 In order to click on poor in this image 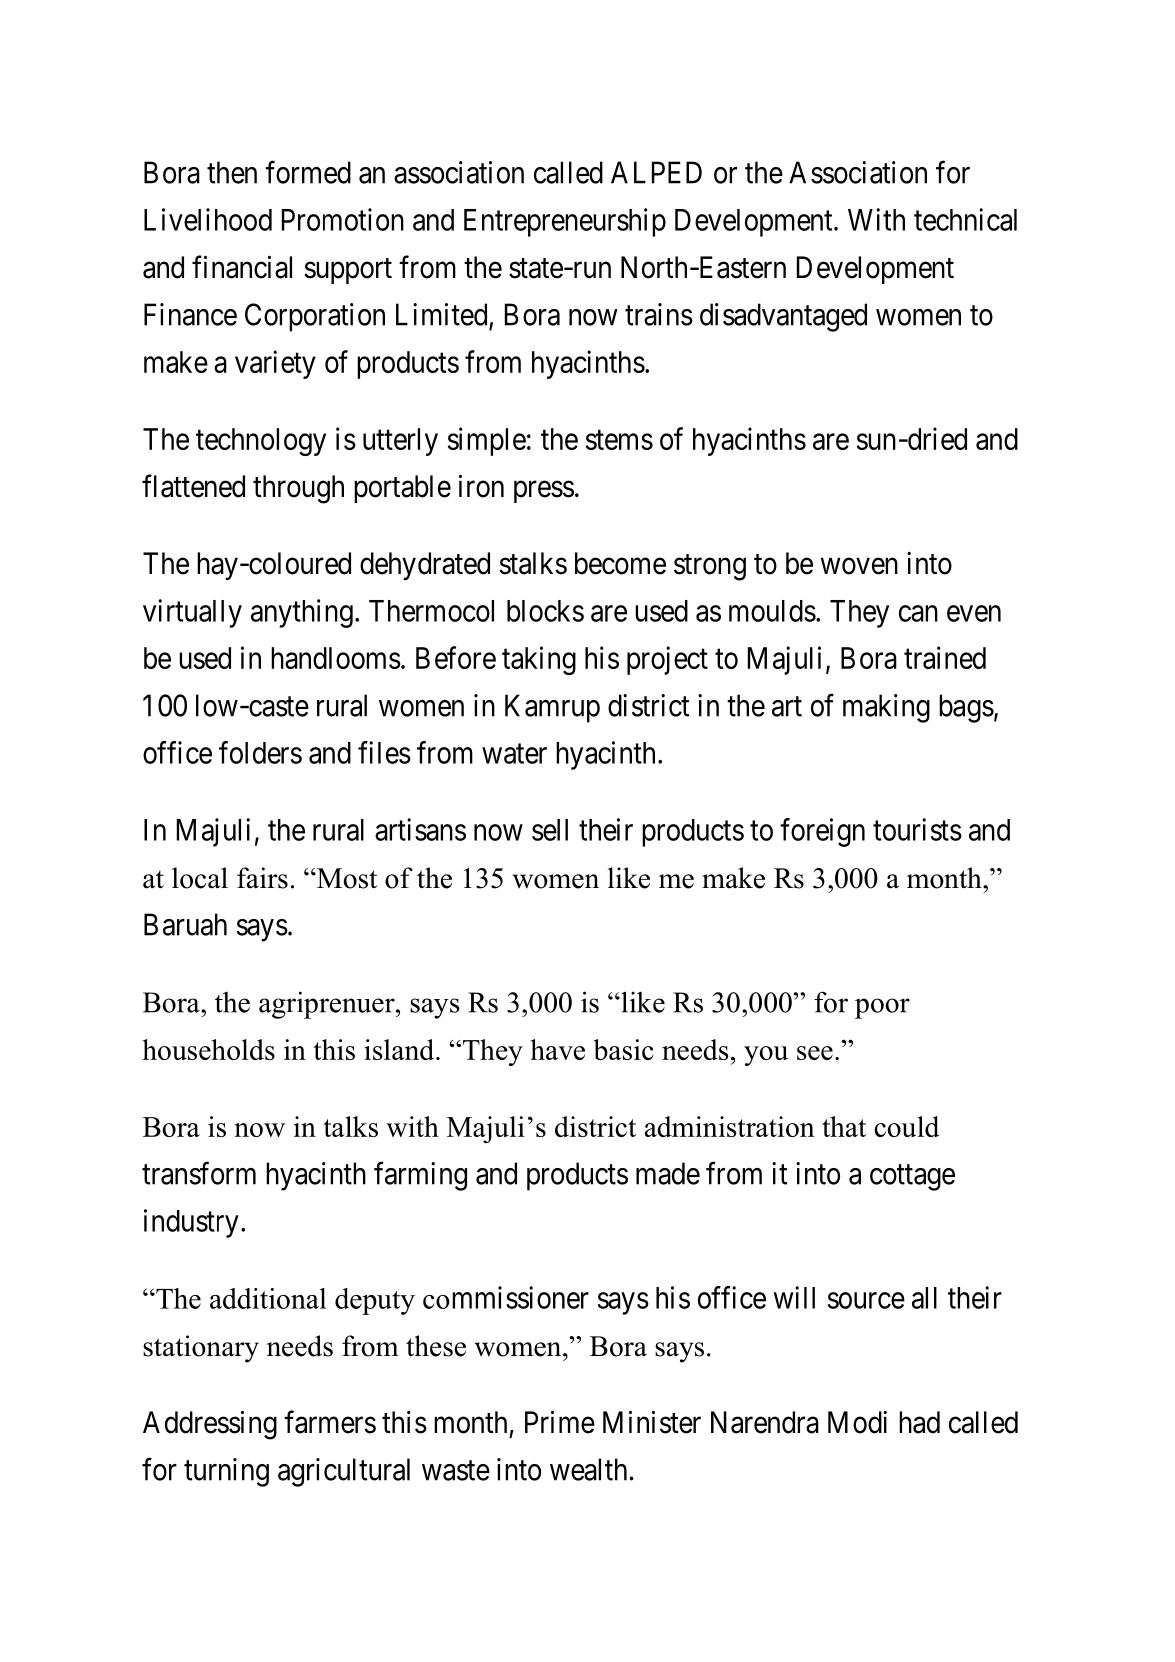, I will do `click(882, 1008)`.
